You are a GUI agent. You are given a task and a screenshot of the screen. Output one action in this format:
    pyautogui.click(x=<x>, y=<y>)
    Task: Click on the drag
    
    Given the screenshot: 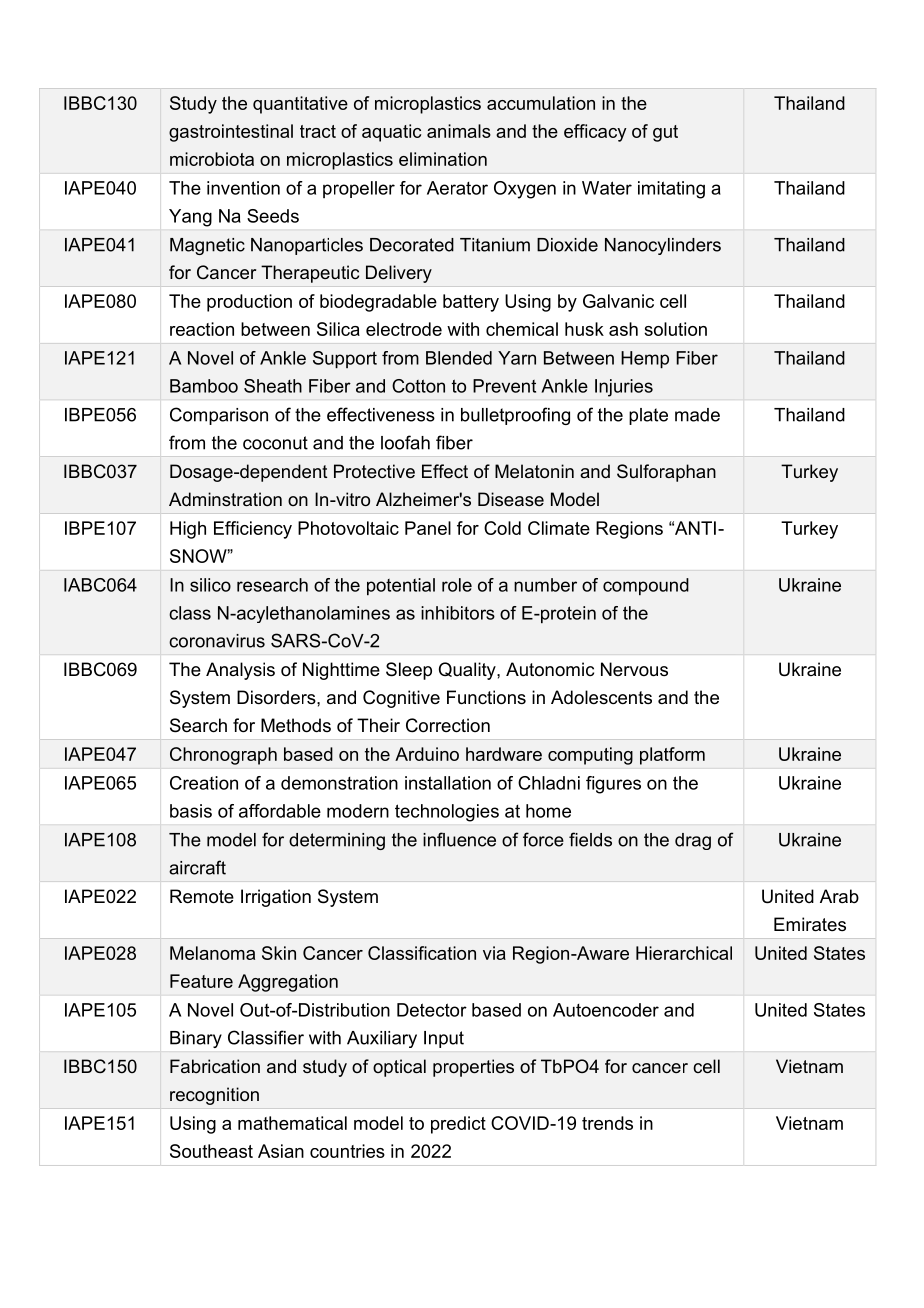 What is the action you would take?
    pyautogui.click(x=693, y=841)
